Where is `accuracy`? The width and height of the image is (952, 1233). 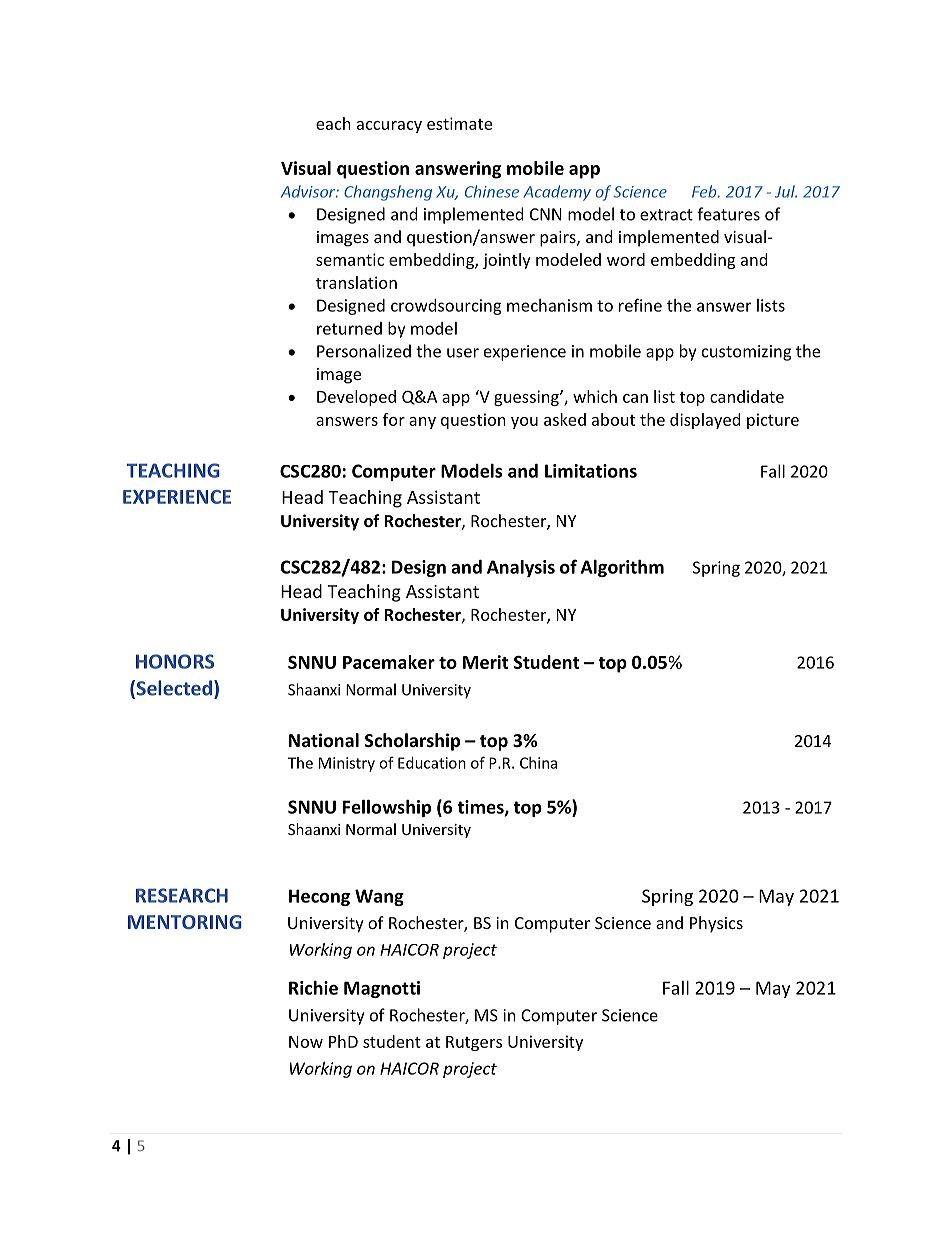 accuracy is located at coordinates (389, 127).
